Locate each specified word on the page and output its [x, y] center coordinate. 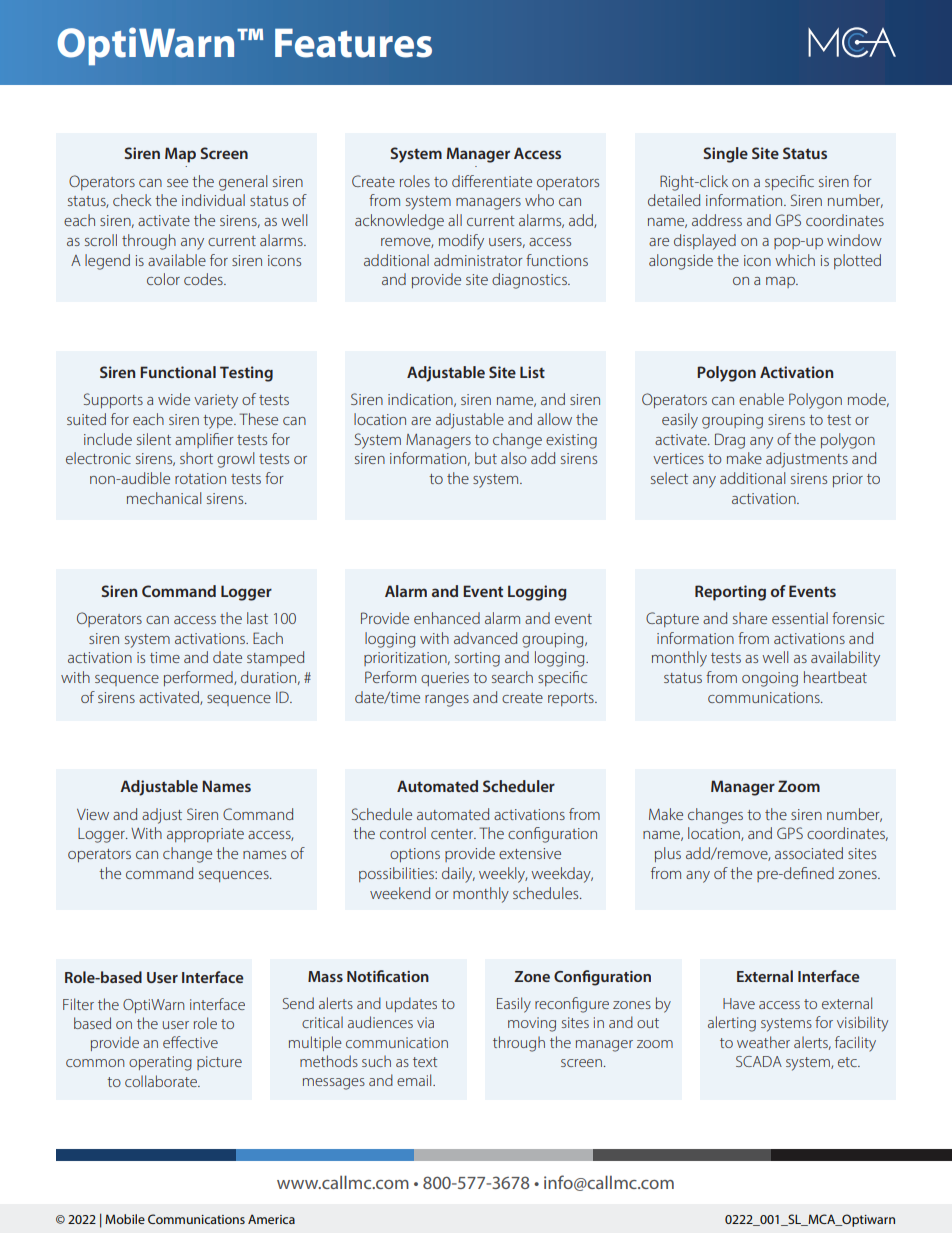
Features [353, 43]
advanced [485, 638]
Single [726, 155]
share [750, 618]
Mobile [125, 1219]
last [257, 618]
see [177, 183]
